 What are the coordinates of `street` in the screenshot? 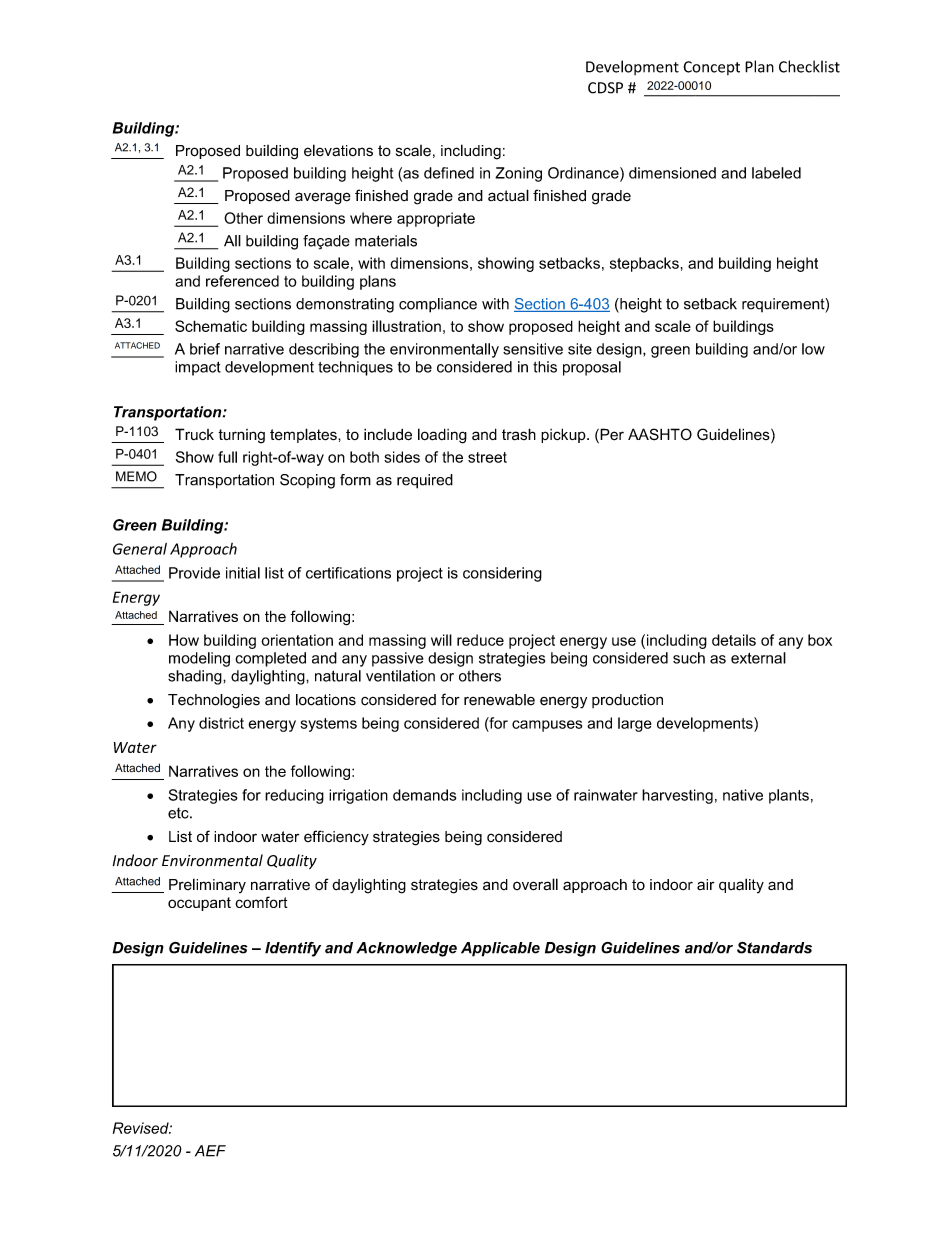 It's located at (487, 457).
